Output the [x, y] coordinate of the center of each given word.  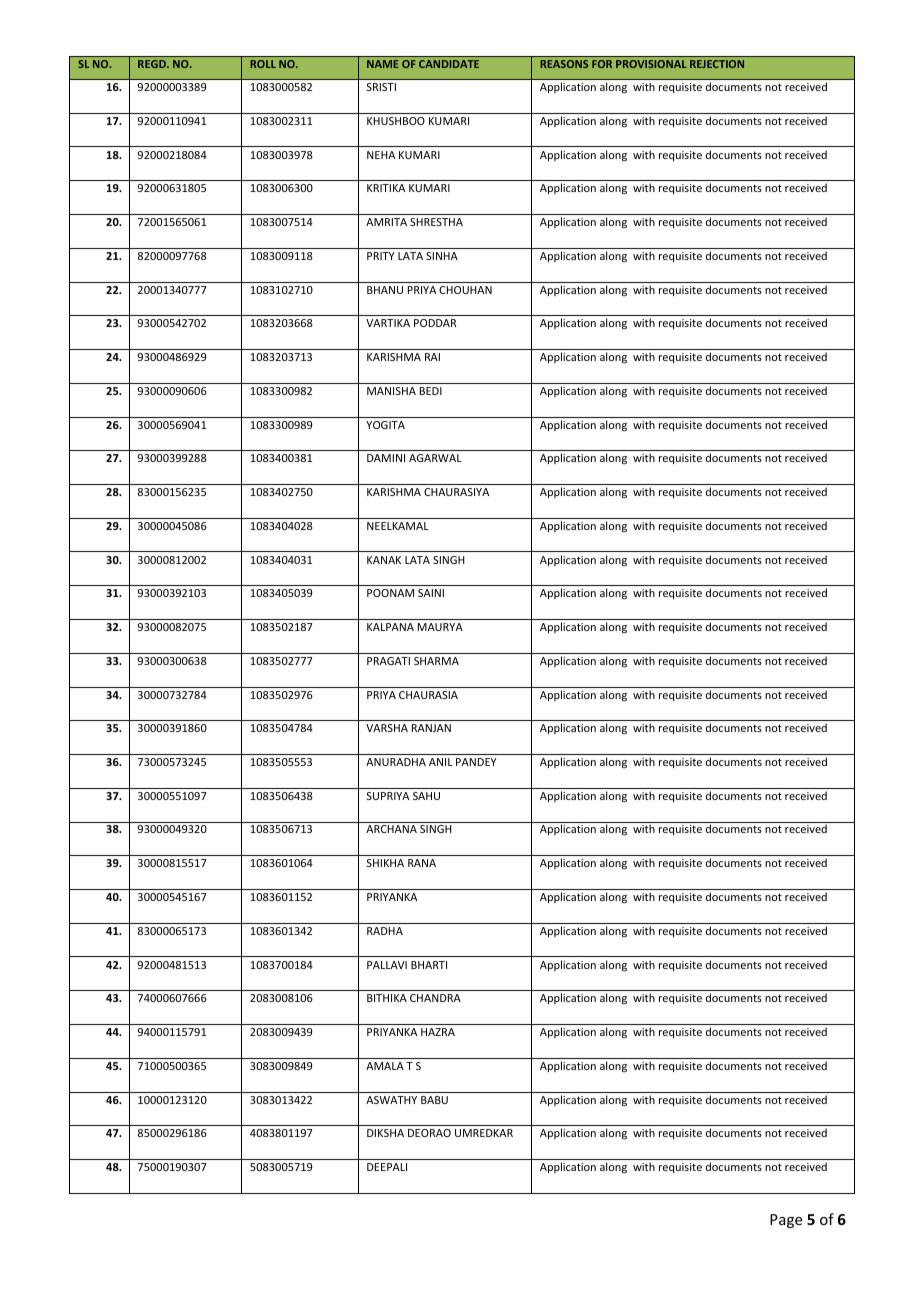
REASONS [564, 64]
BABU [434, 1100]
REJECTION [717, 64]
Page [786, 1221]
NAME [382, 64]
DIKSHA [385, 1133]
